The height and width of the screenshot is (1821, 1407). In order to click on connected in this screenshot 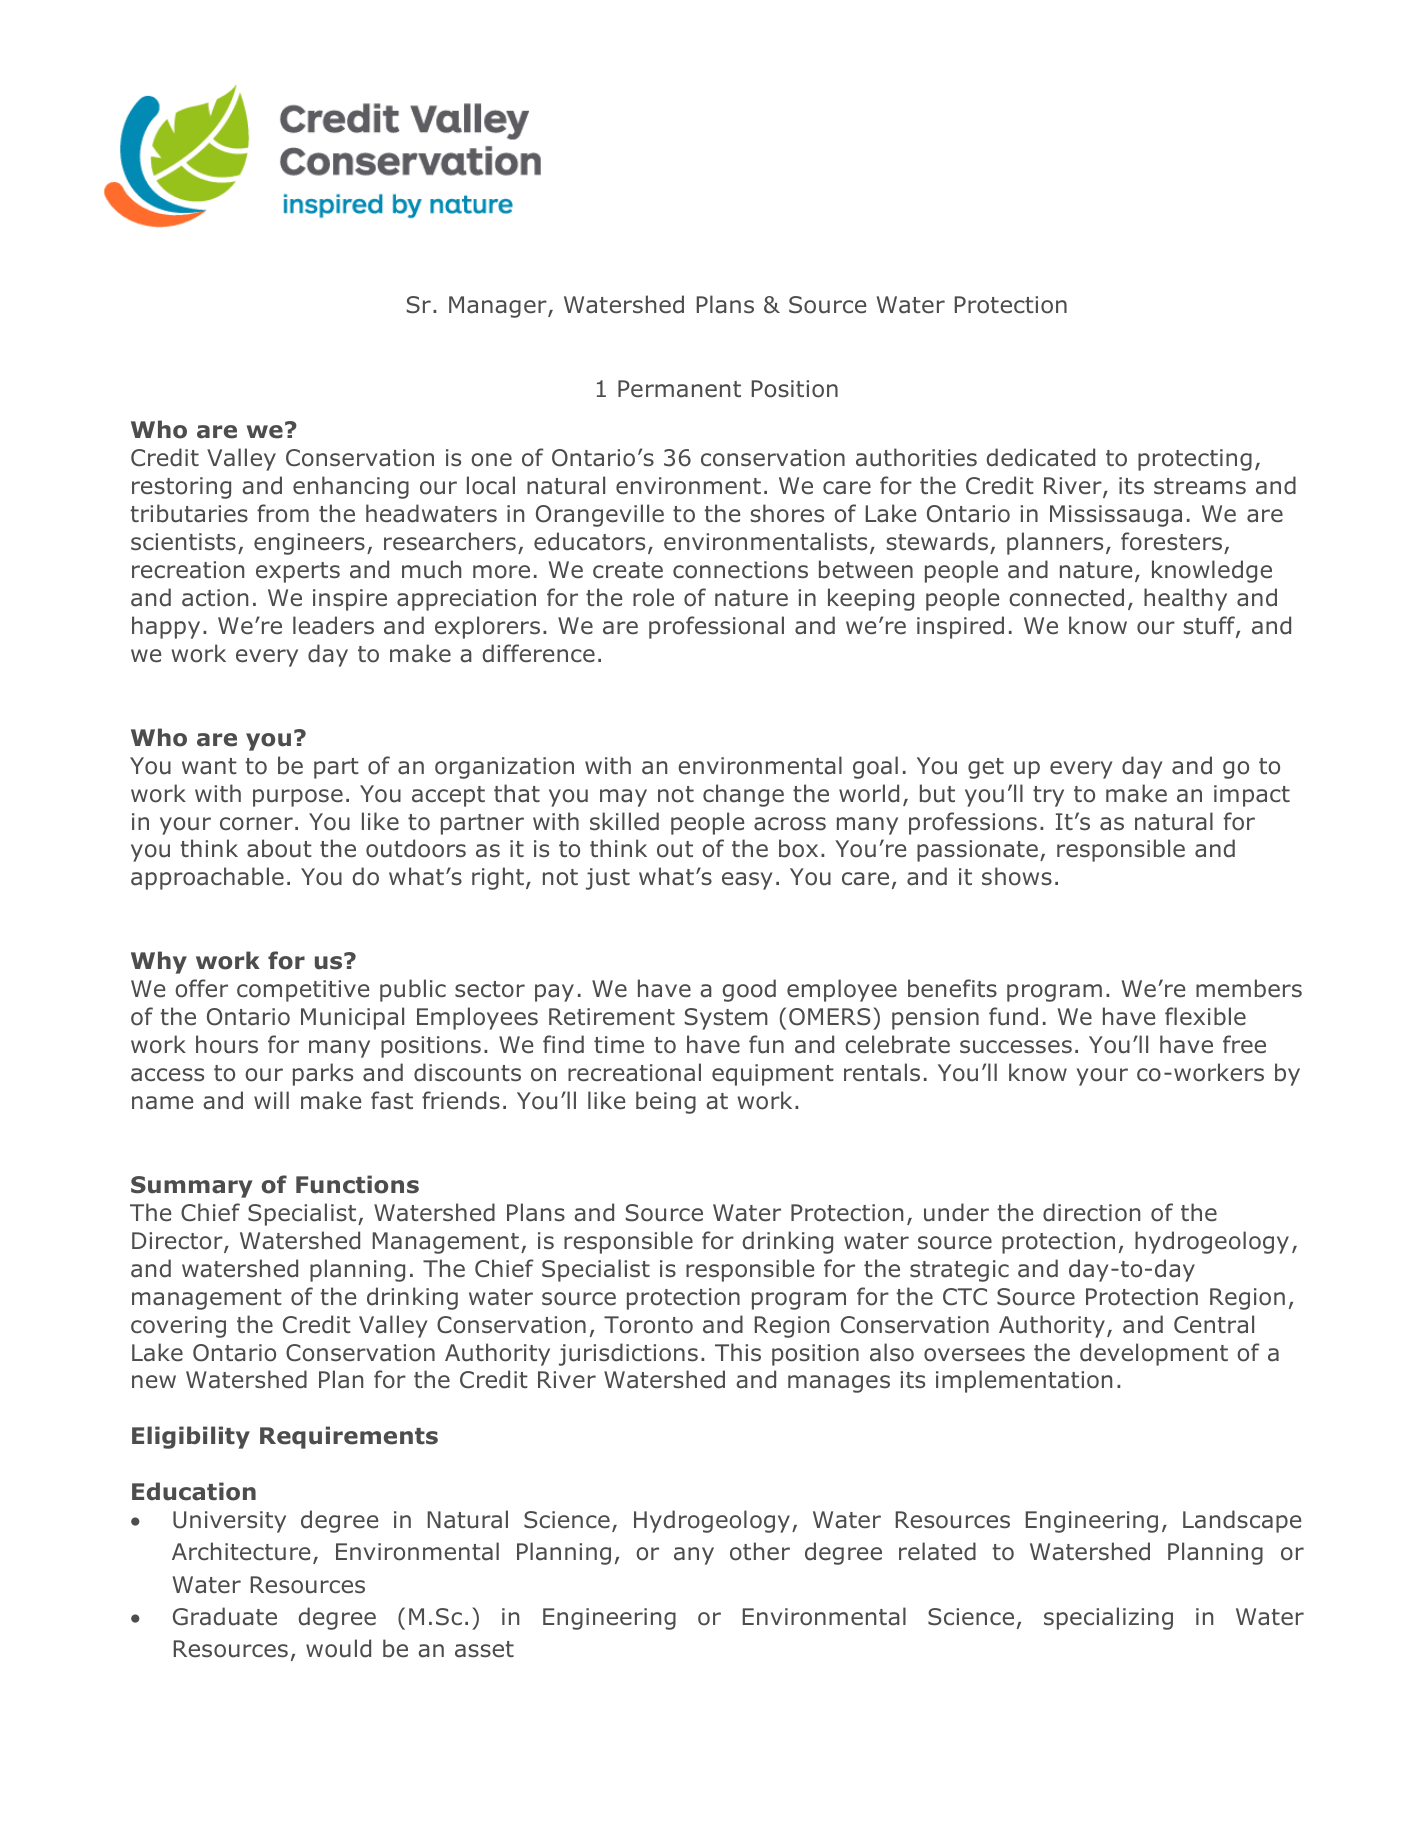, I will do `click(1066, 597)`.
